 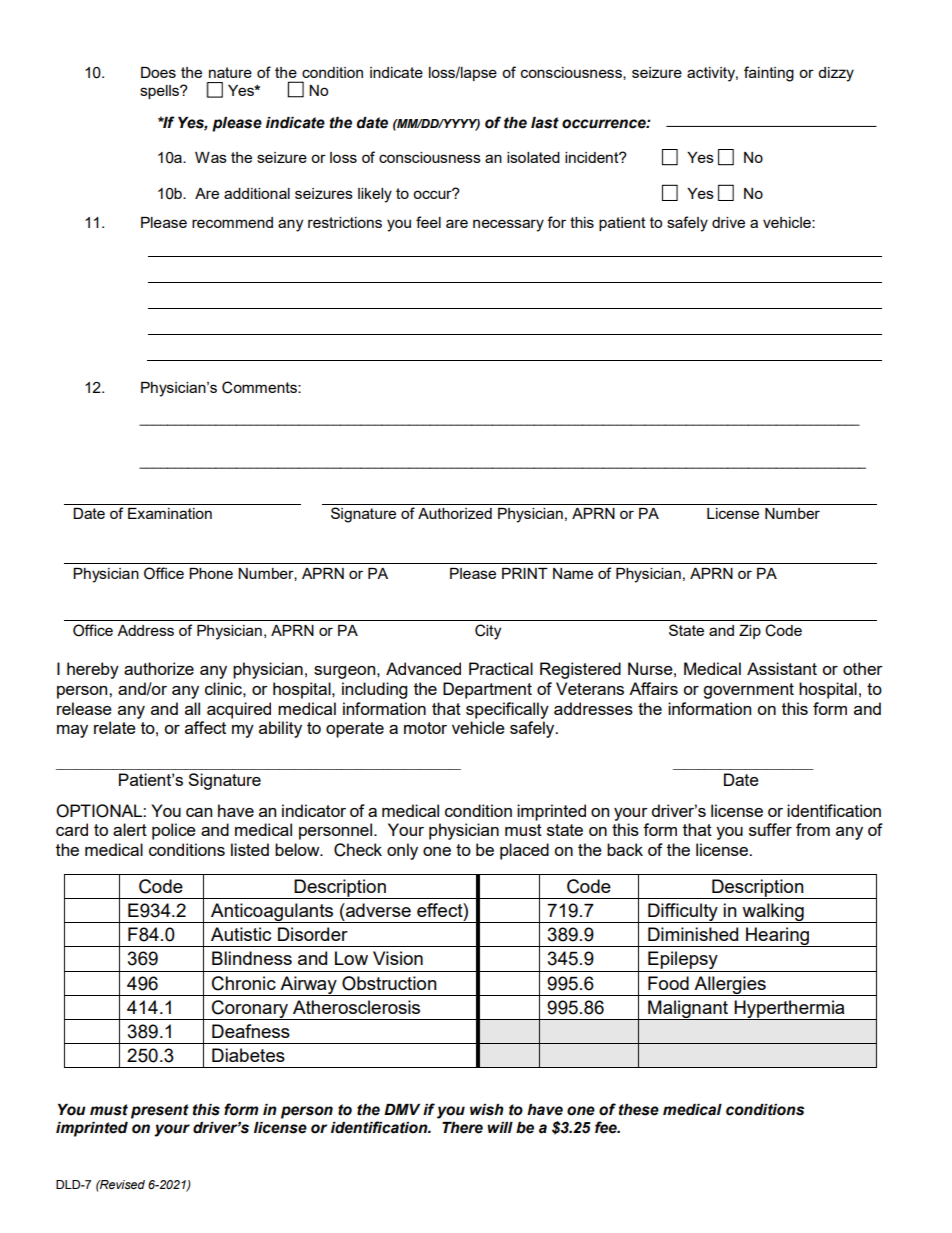 What do you see at coordinates (750, 632) in the screenshot?
I see `Zip` at bounding box center [750, 632].
